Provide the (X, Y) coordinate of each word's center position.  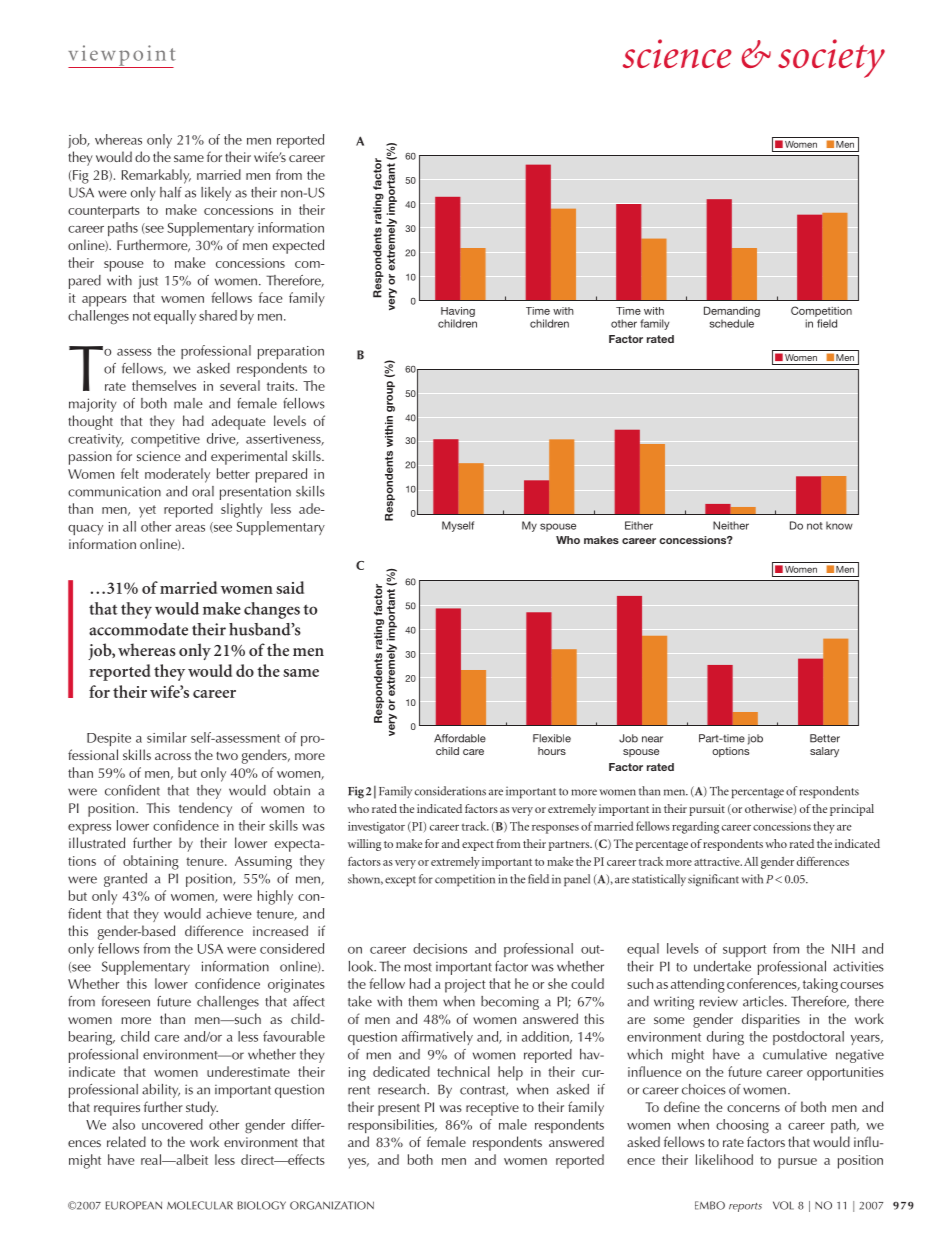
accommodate (138, 629)
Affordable (460, 738)
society (831, 58)
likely (216, 194)
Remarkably (156, 176)
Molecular (200, 1205)
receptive (492, 1109)
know (839, 525)
